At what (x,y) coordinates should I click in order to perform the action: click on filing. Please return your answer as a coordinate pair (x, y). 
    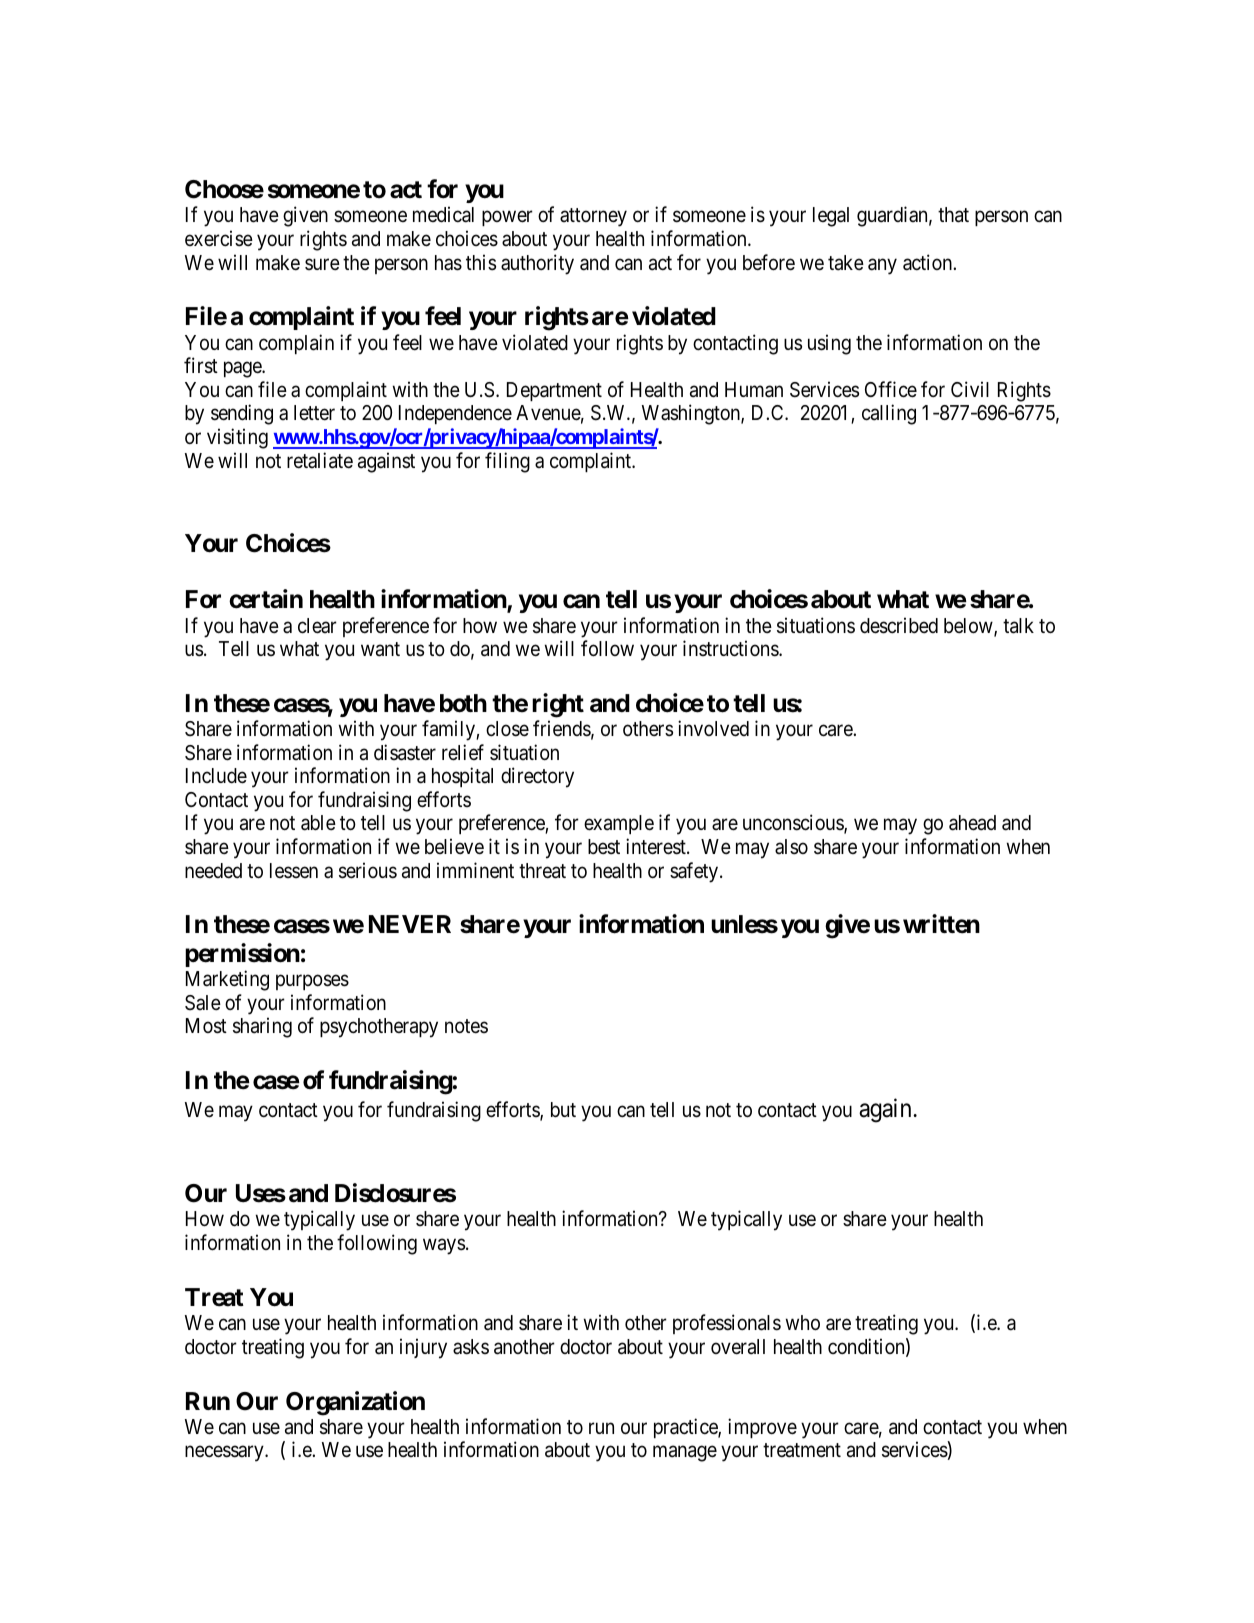
    Looking at the image, I should click on (507, 462).
